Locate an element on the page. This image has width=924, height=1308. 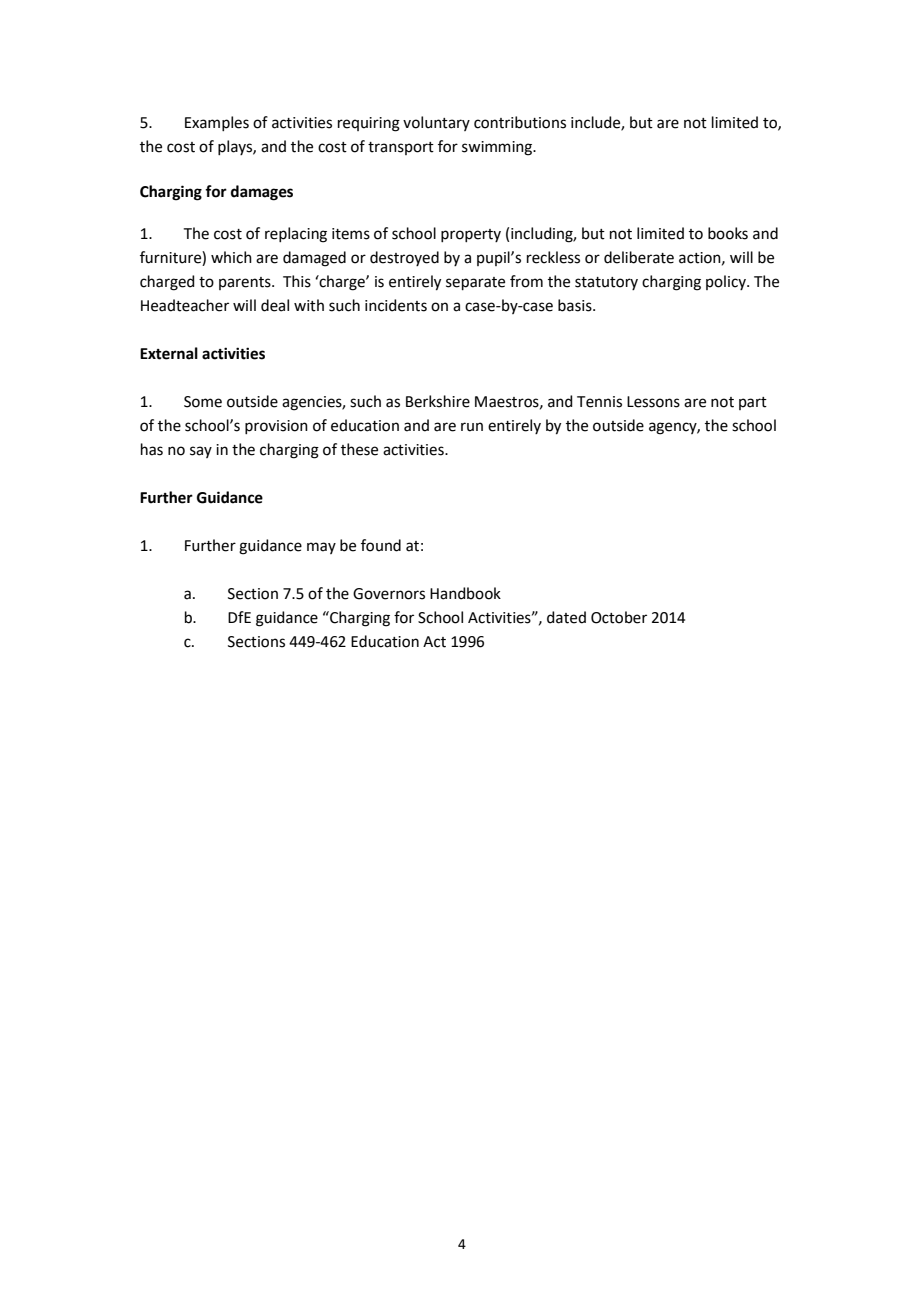
voluntary is located at coordinates (436, 123).
